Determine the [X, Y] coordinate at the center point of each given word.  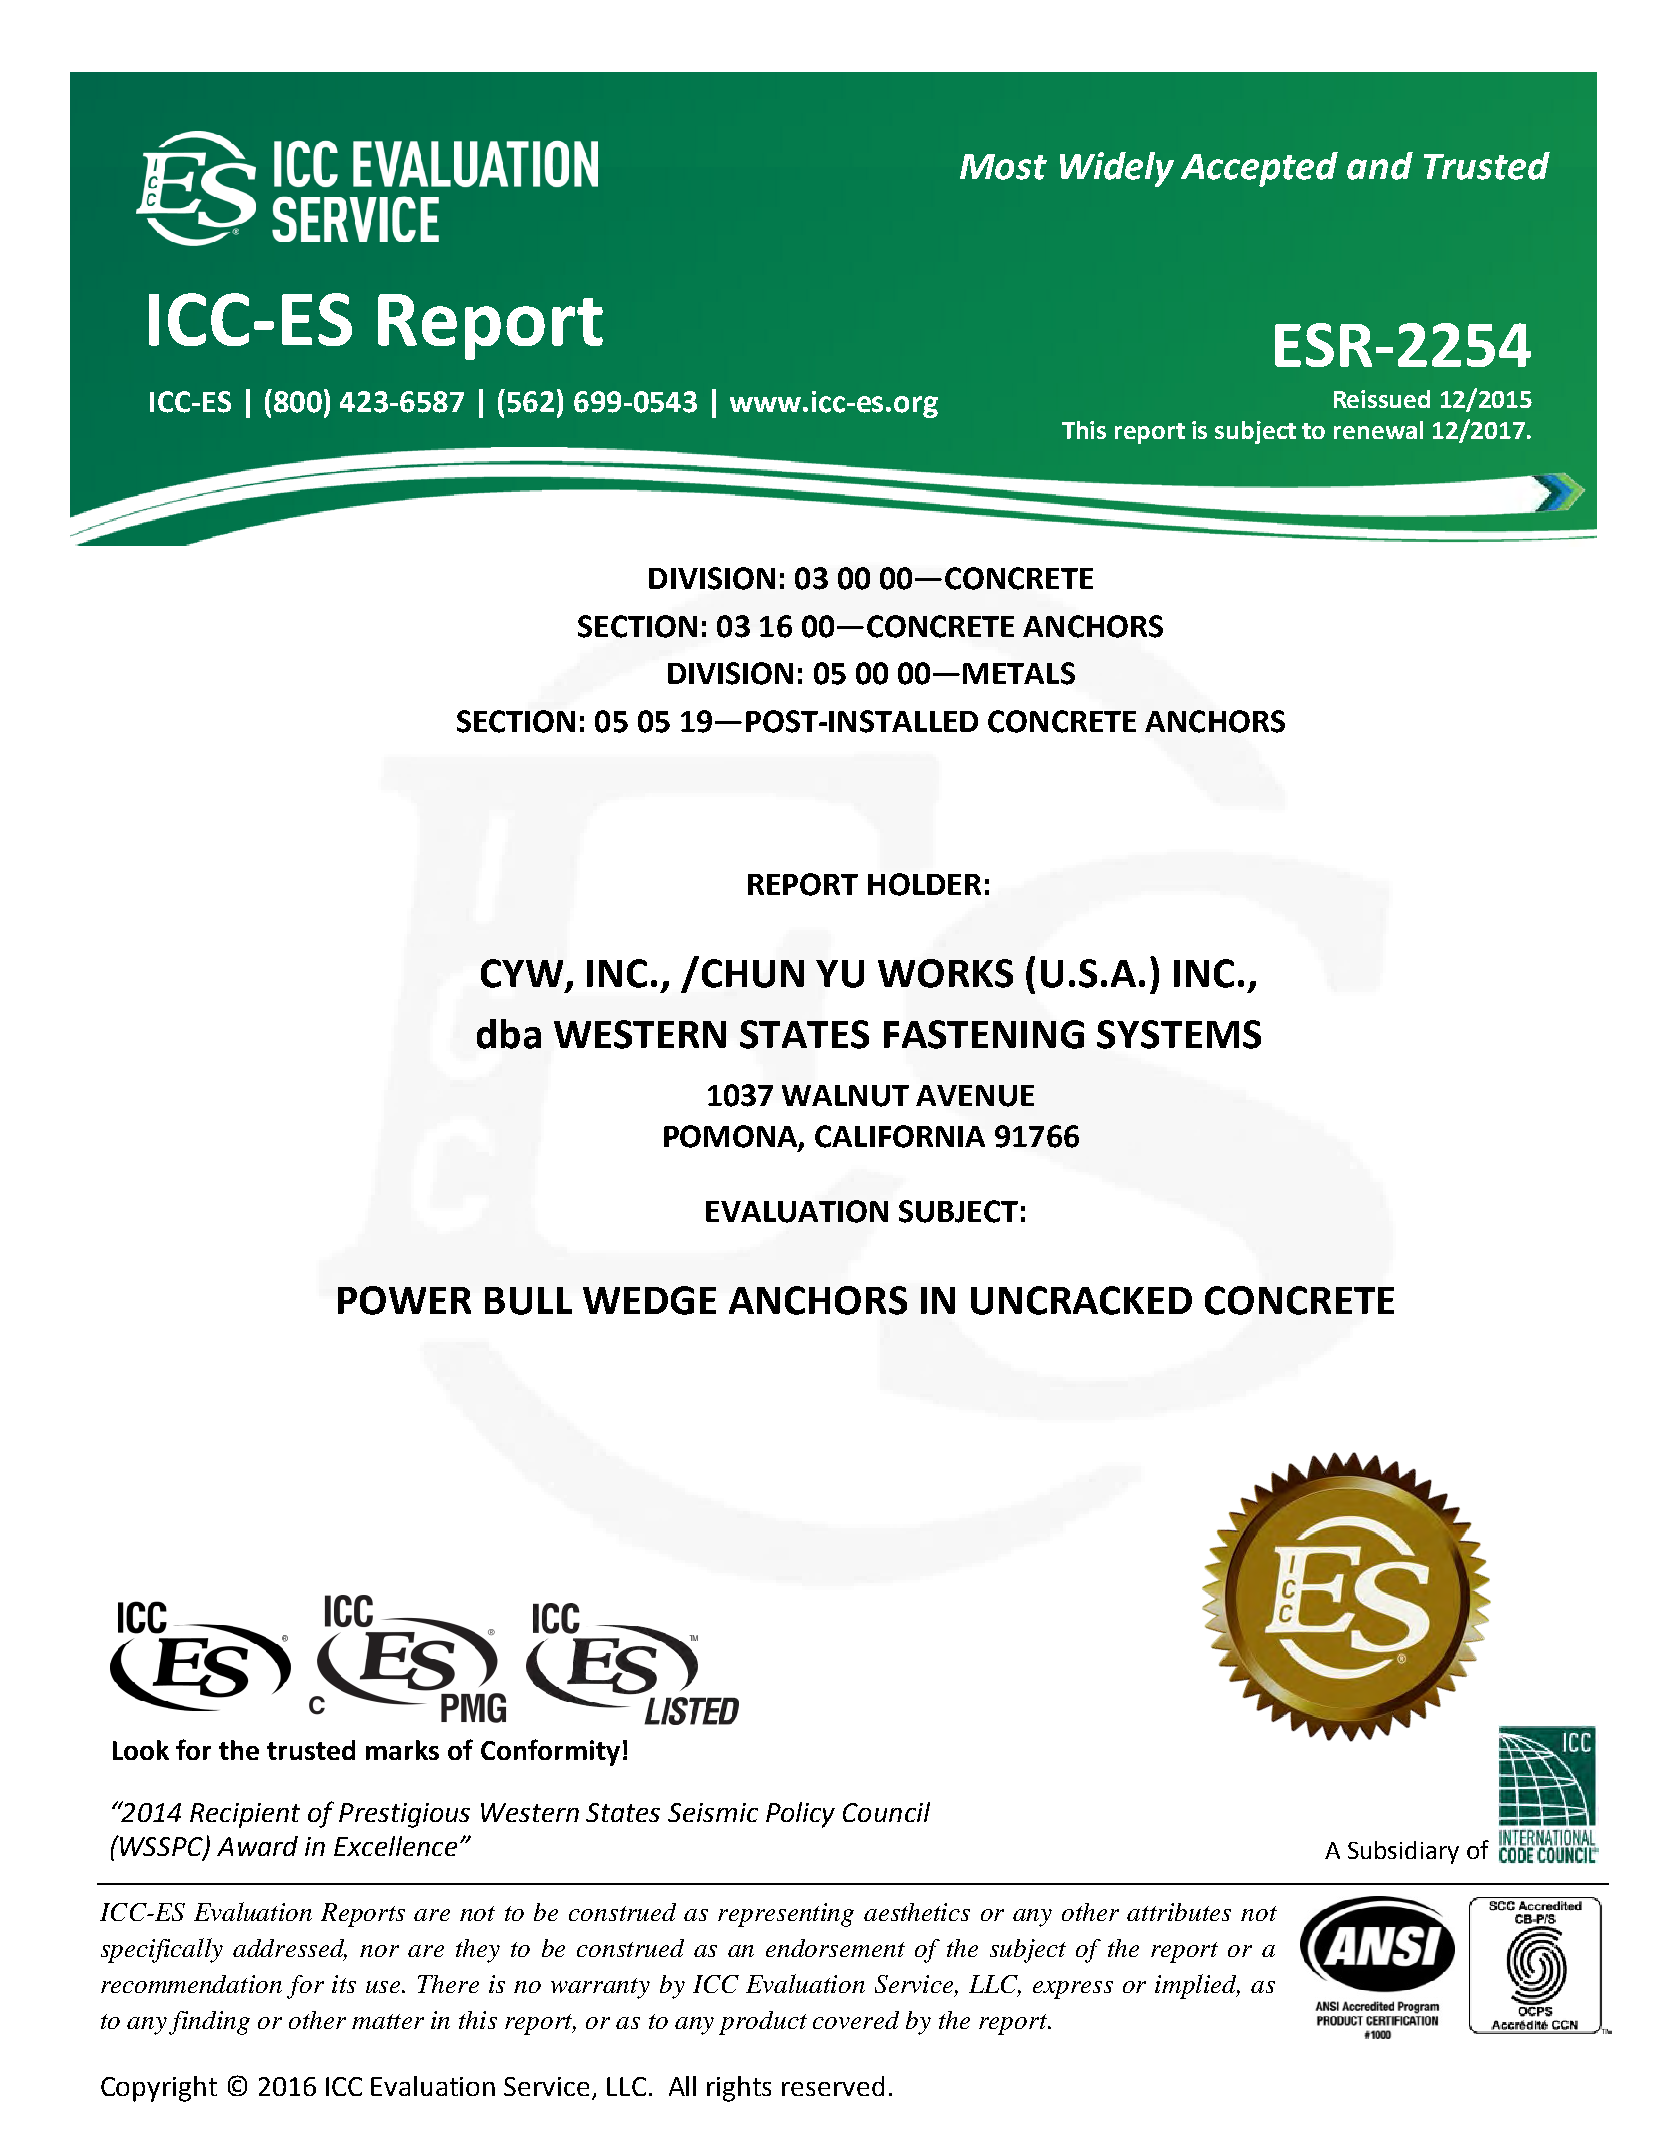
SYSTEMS [1179, 1034]
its [344, 1984]
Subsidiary [1403, 1852]
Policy [800, 1815]
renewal [1378, 430]
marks [402, 1750]
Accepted [1259, 169]
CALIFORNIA [900, 1136]
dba [509, 1034]
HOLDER [924, 884]
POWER [404, 1300]
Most [1003, 167]
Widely [1117, 169]
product [763, 2023]
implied [1197, 1986]
